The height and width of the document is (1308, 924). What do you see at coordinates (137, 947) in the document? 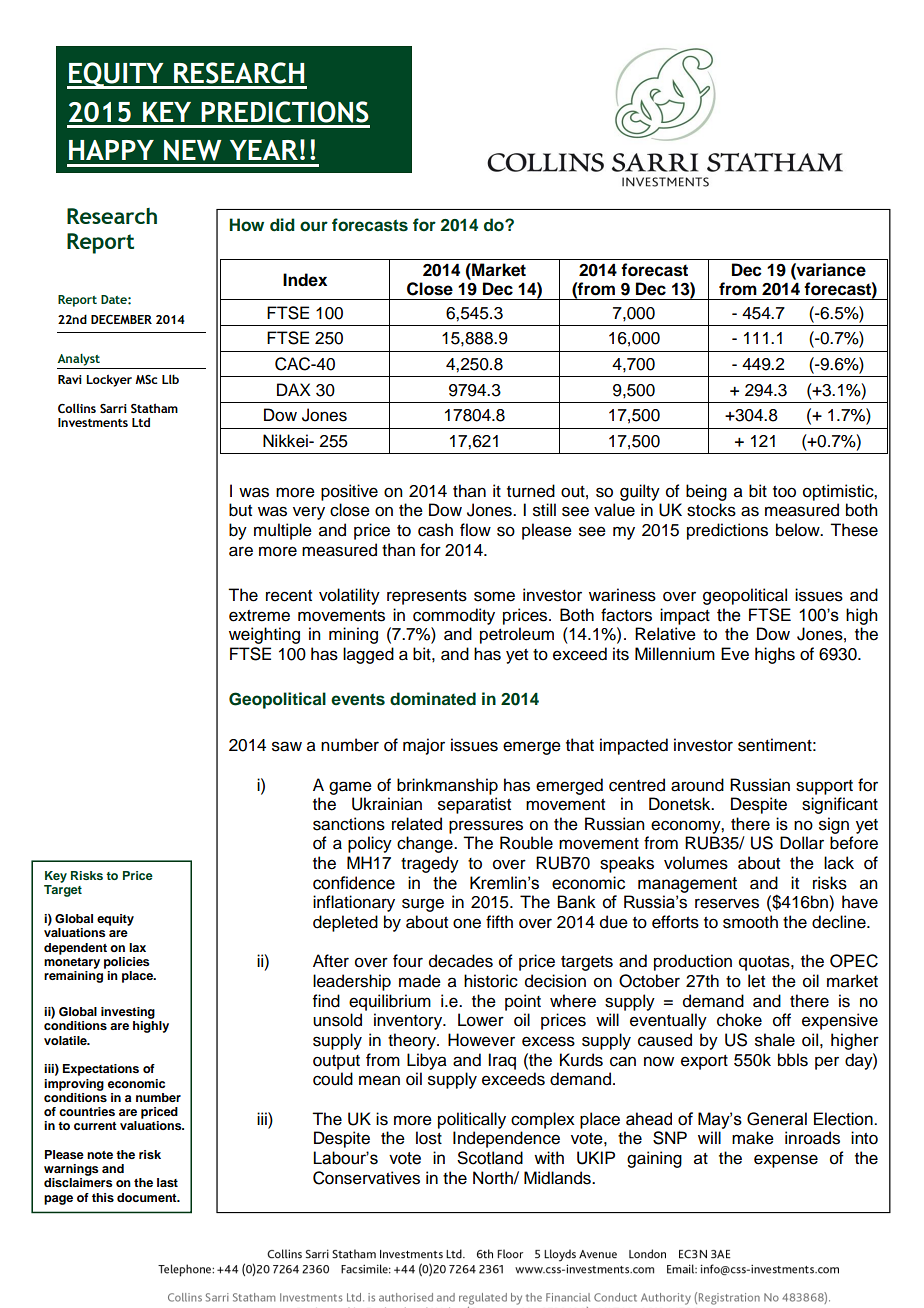
I see `lax` at bounding box center [137, 947].
